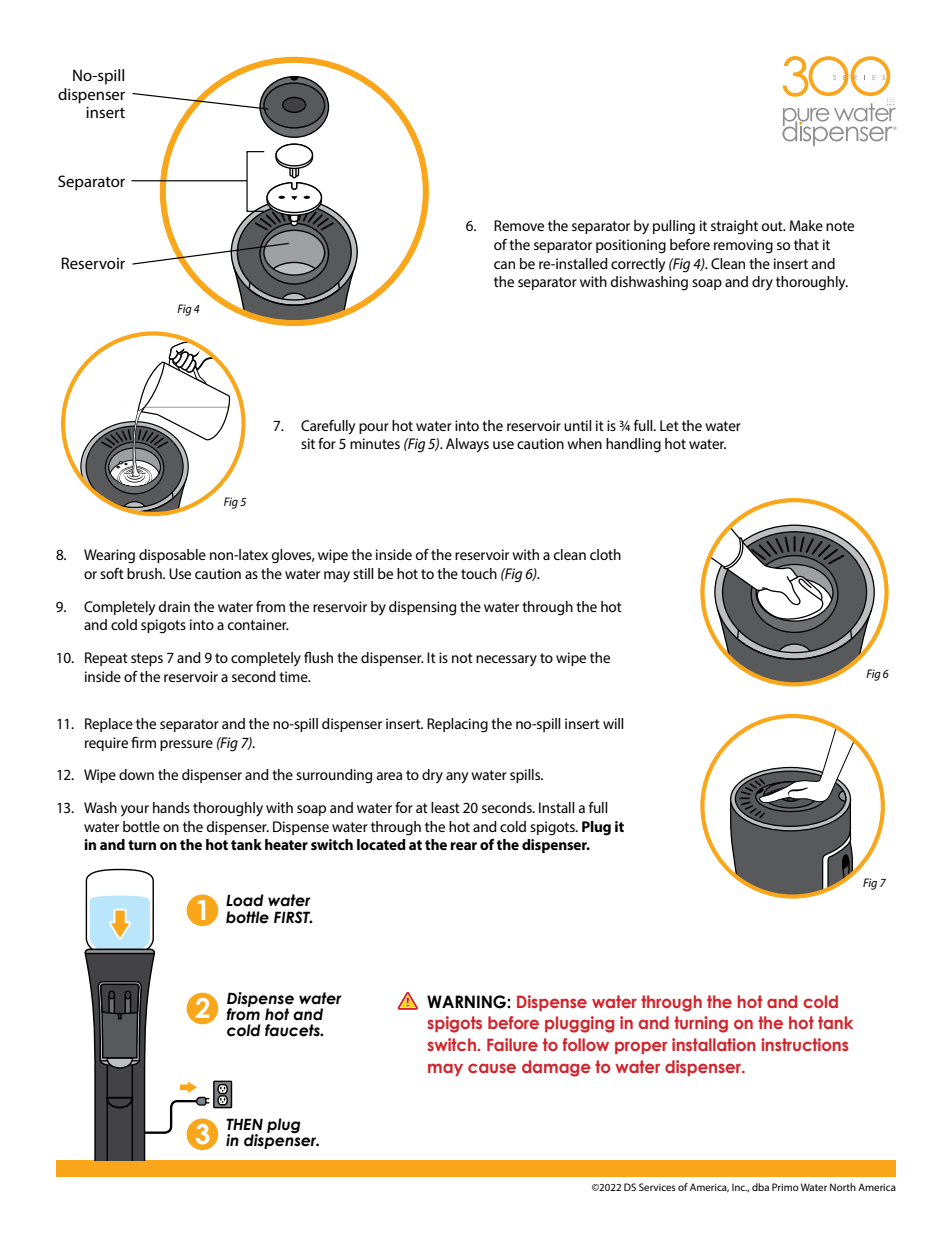 Image resolution: width=952 pixels, height=1233 pixels. I want to click on pressure, so click(186, 745).
